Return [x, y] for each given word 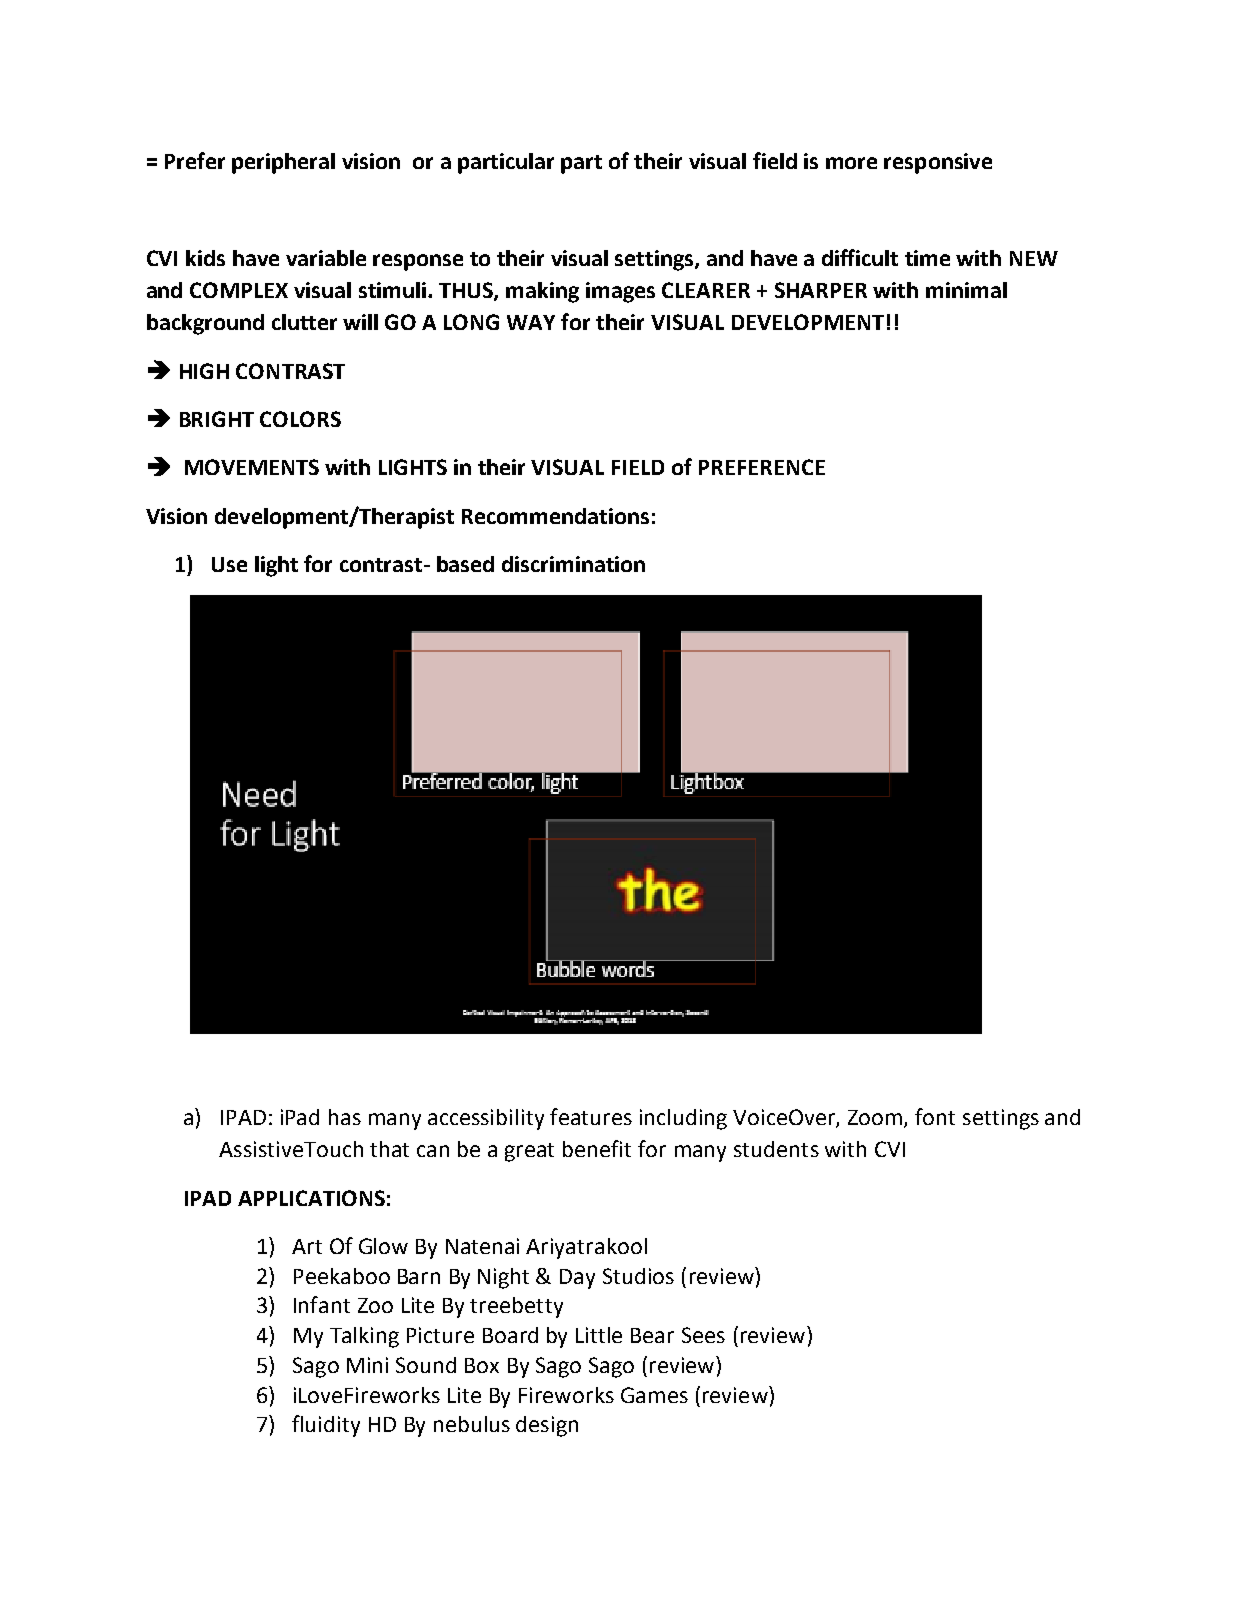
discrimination [573, 564]
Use [229, 564]
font [935, 1116]
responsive [938, 163]
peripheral [283, 163]
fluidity [326, 1426]
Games [654, 1395]
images [620, 292]
